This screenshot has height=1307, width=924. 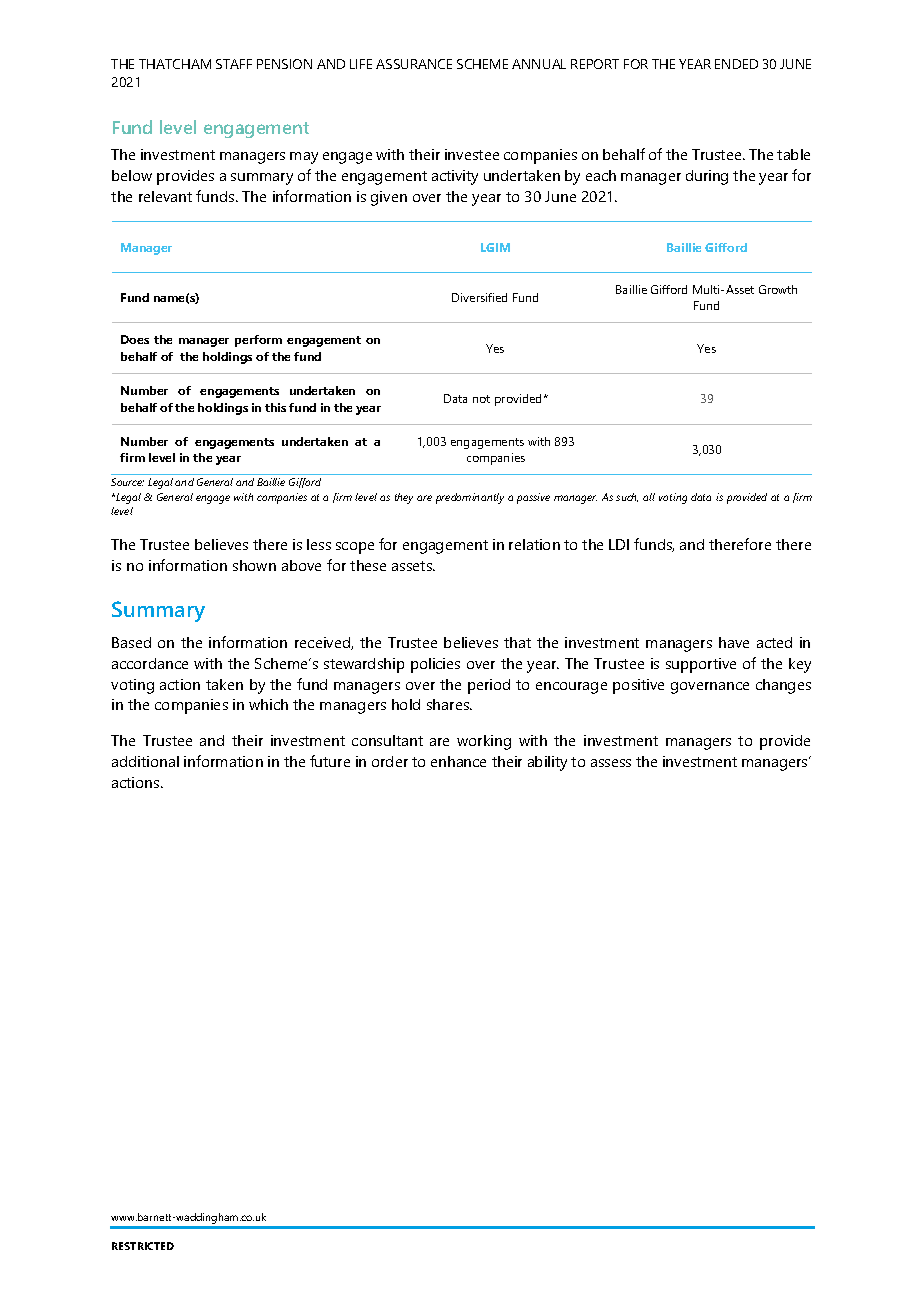 I want to click on enhance, so click(x=458, y=761).
